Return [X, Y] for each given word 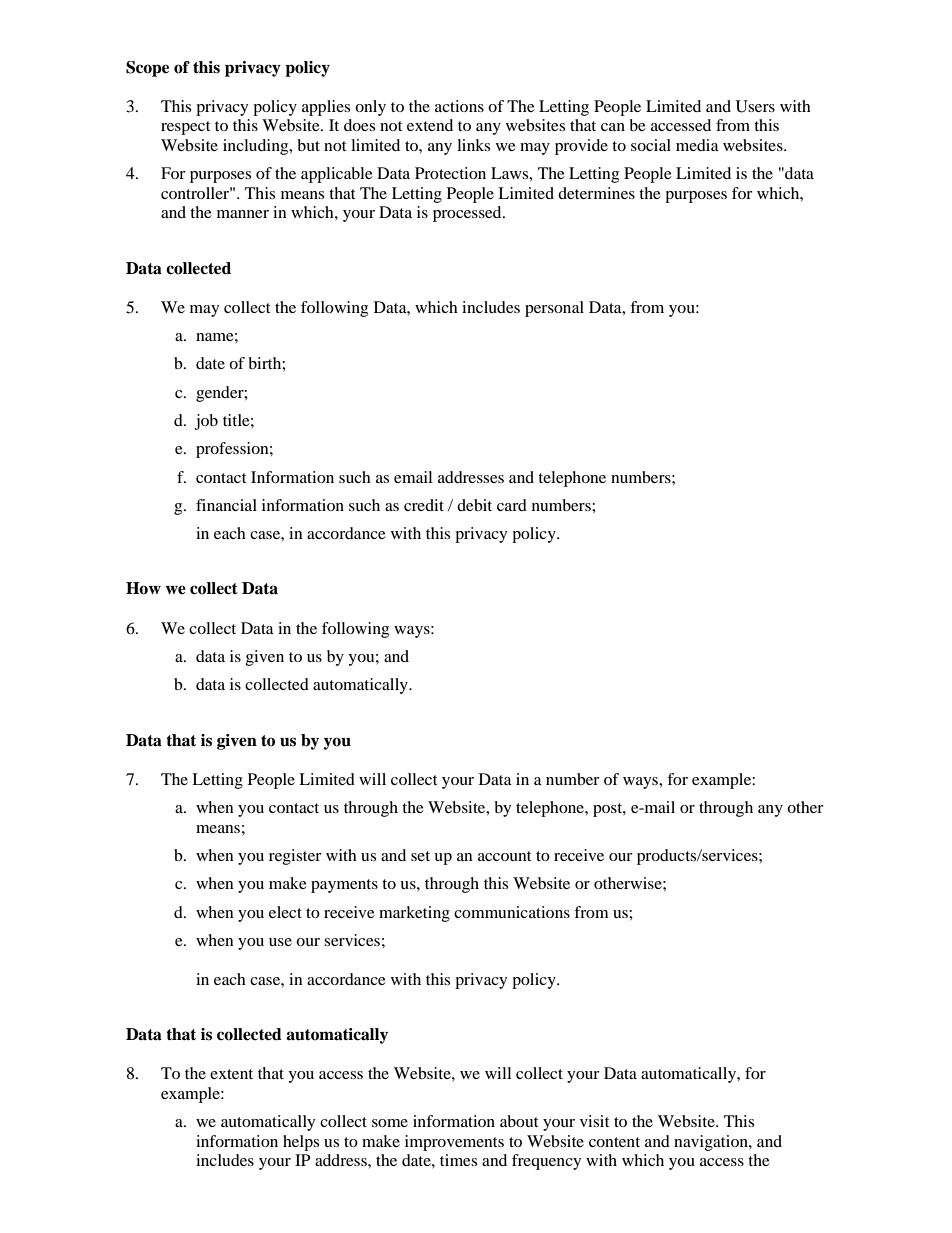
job [206, 422]
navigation [712, 1143]
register [295, 857]
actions [459, 106]
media [697, 145]
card [512, 505]
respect [185, 128]
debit [474, 505]
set [420, 856]
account [504, 856]
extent [231, 1074]
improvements [454, 1143]
